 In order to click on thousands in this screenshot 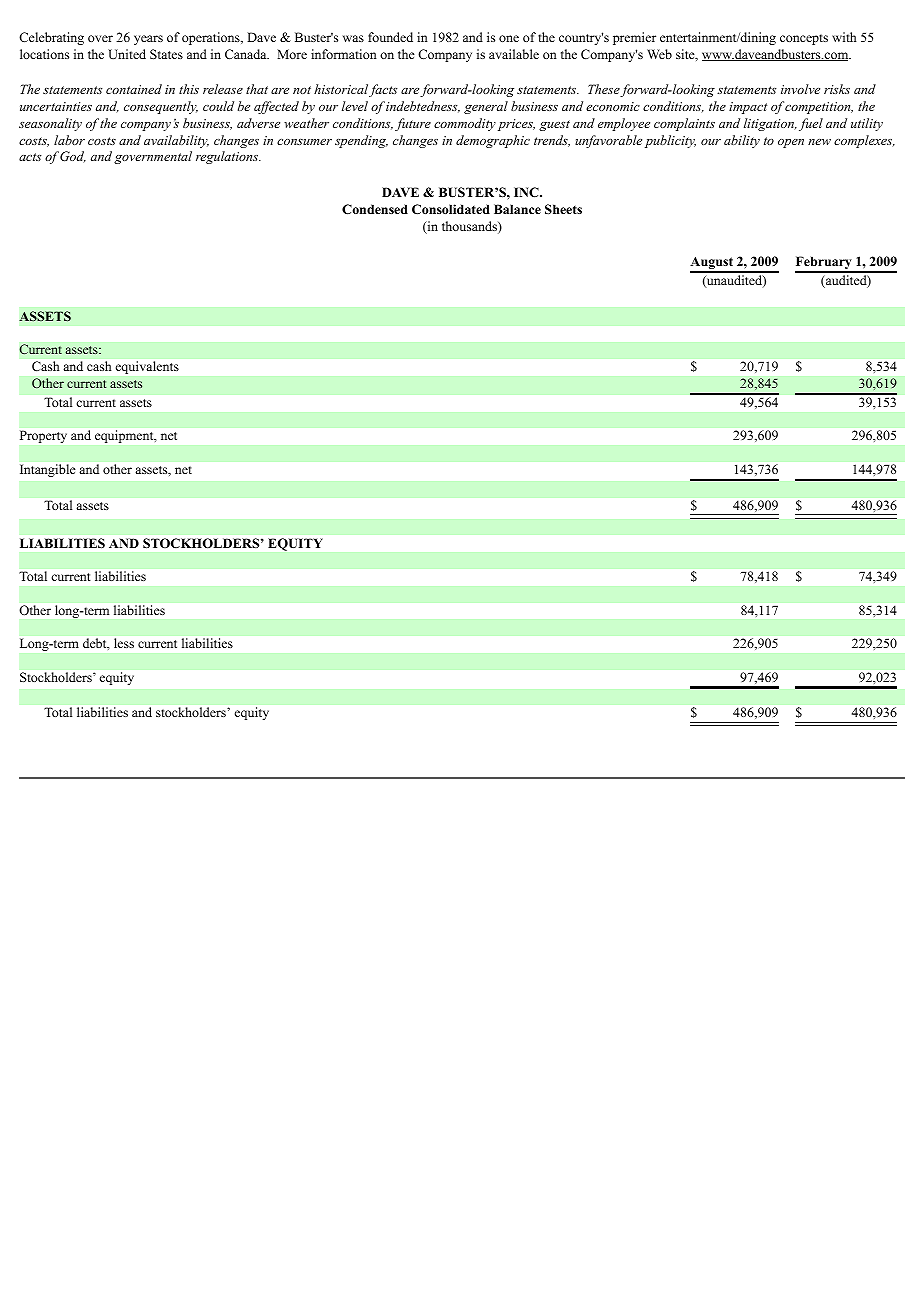, I will do `click(470, 227)`.
